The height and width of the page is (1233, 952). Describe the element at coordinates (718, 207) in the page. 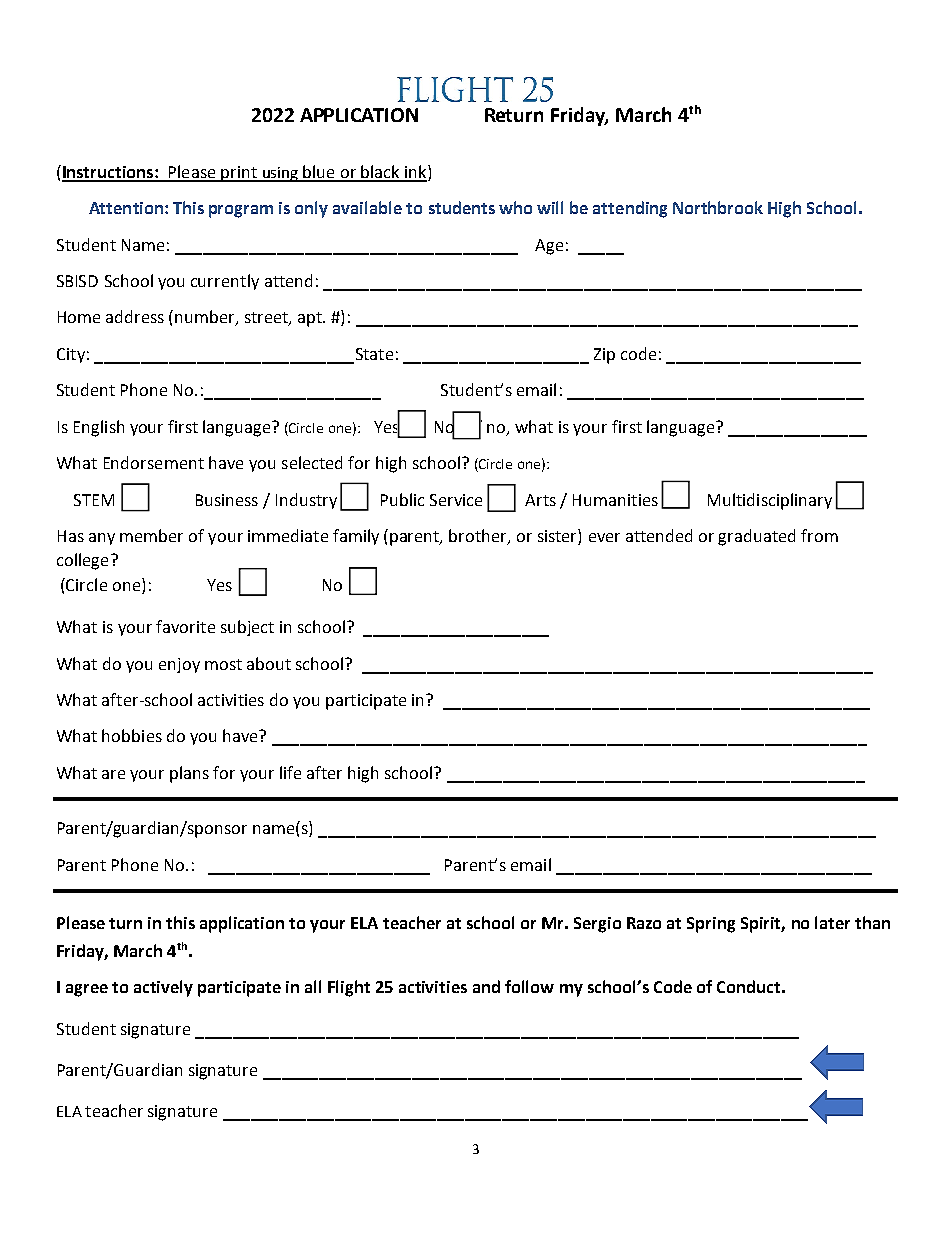

I see `Northbrook` at that location.
